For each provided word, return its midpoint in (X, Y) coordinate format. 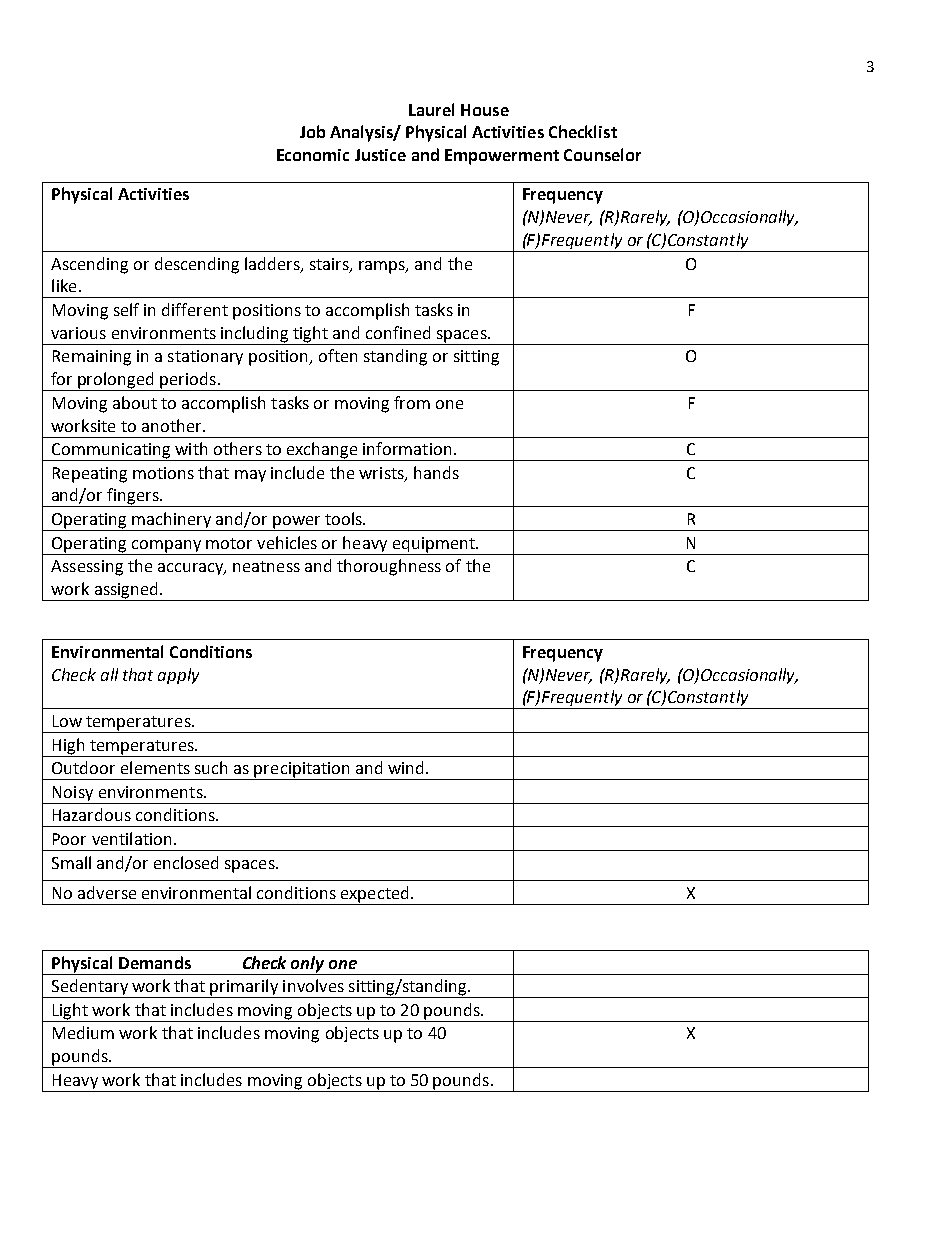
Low (67, 721)
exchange (322, 451)
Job (312, 131)
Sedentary (90, 988)
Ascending (89, 265)
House (485, 110)
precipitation (302, 771)
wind (405, 767)
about (135, 402)
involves (313, 985)
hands (436, 472)
